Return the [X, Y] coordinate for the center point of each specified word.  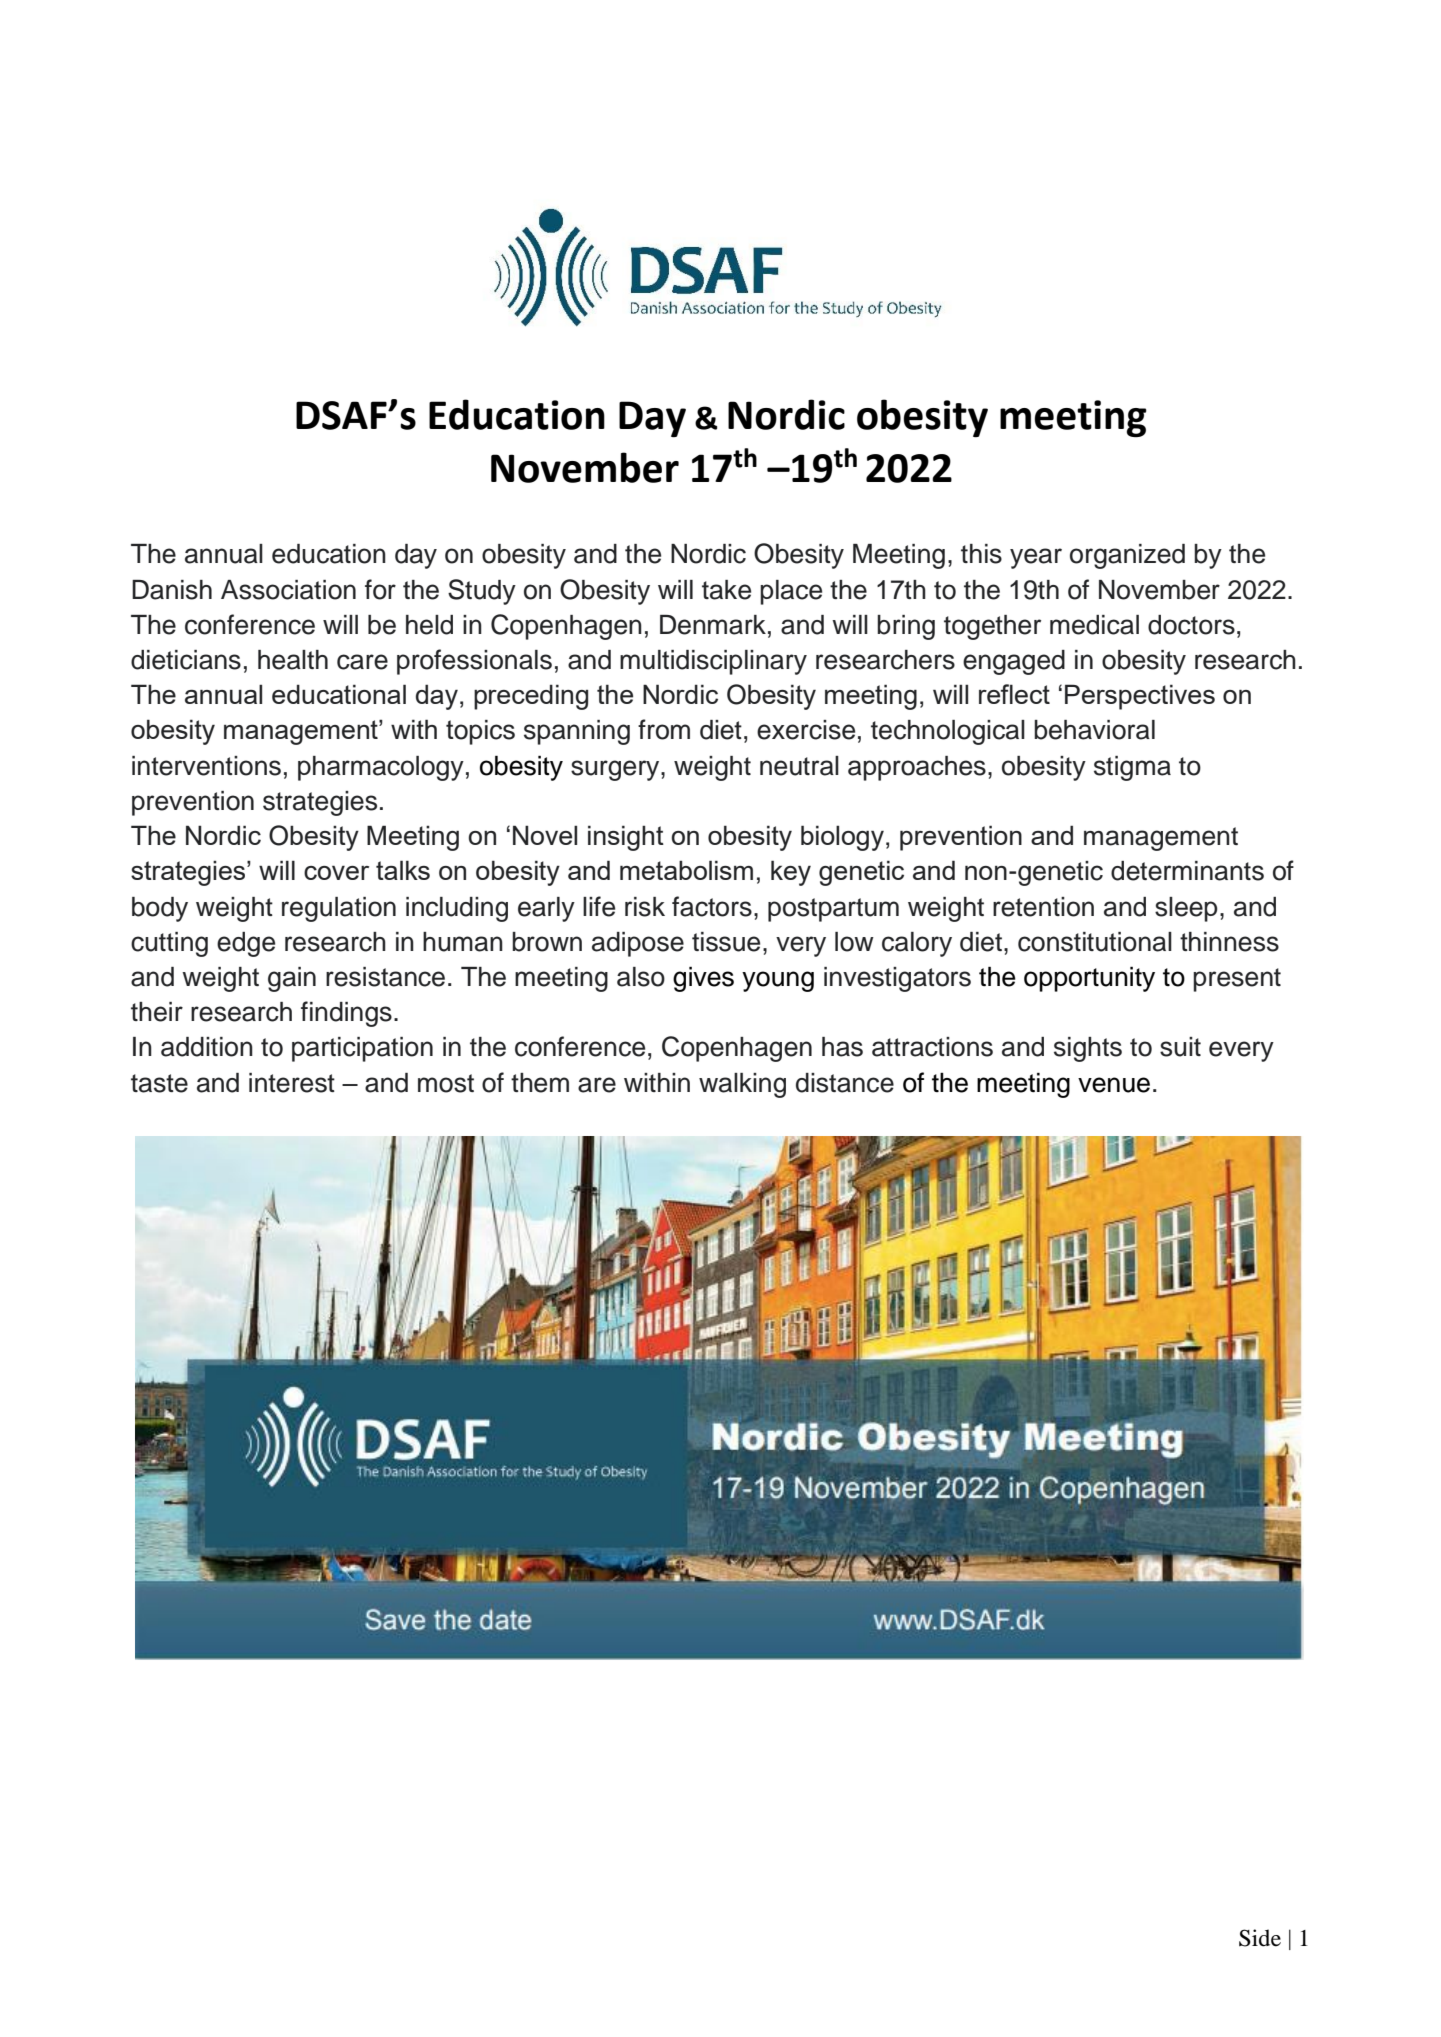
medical [1094, 625]
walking [742, 1085]
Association [288, 590]
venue [1114, 1085]
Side [1260, 1938]
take [726, 590]
